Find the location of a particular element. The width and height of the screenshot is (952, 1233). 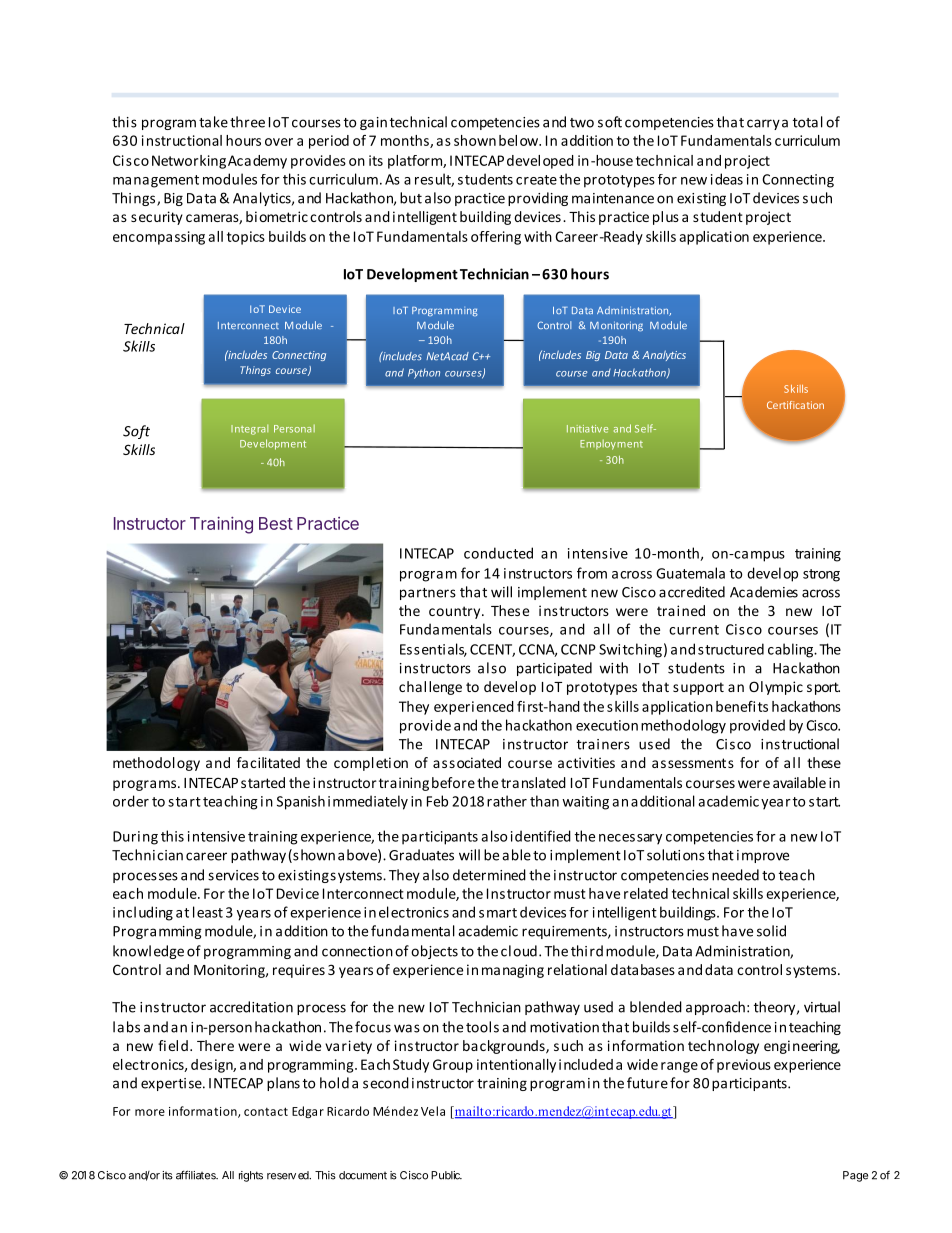

During is located at coordinates (135, 838).
